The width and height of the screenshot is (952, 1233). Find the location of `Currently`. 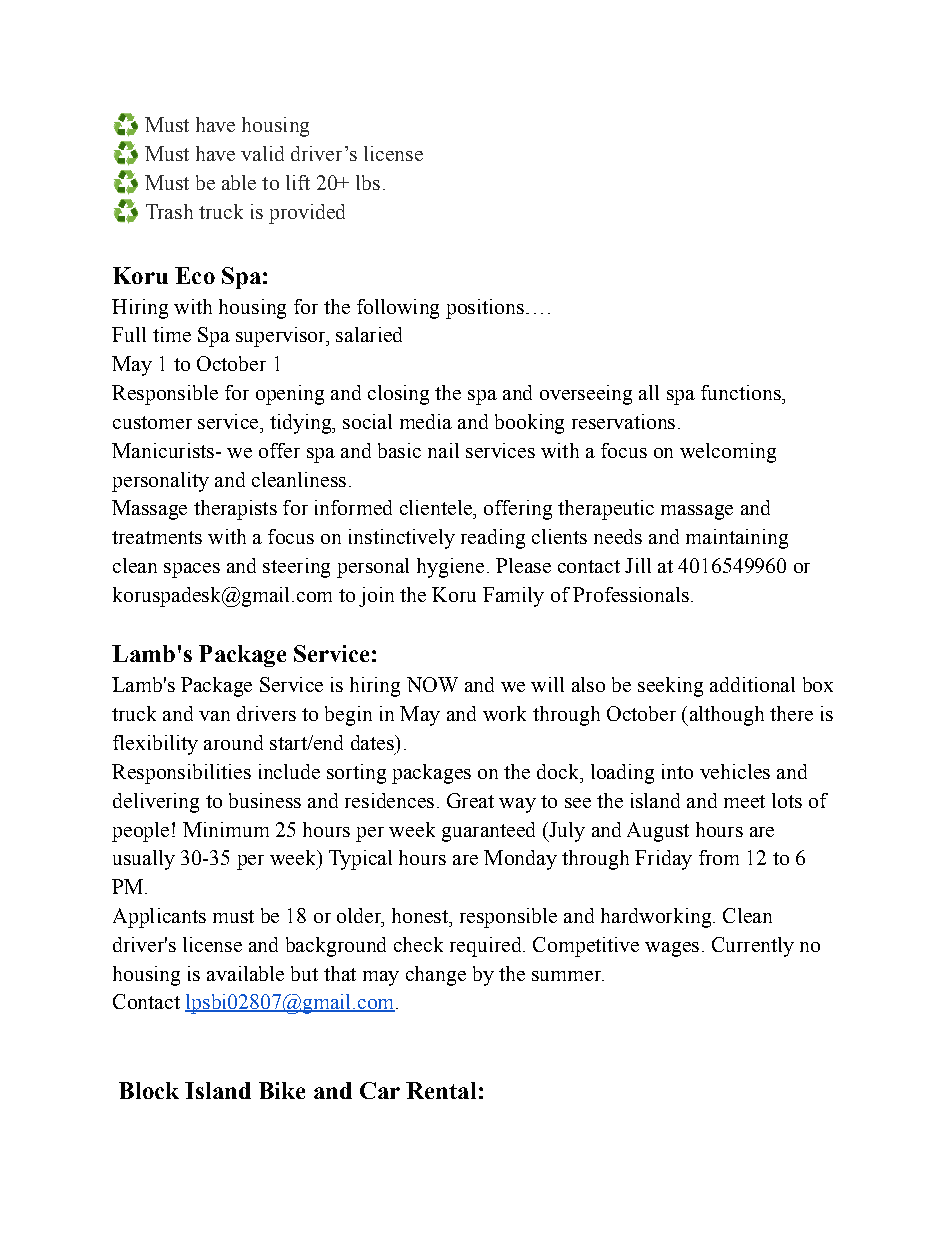

Currently is located at coordinates (753, 947).
